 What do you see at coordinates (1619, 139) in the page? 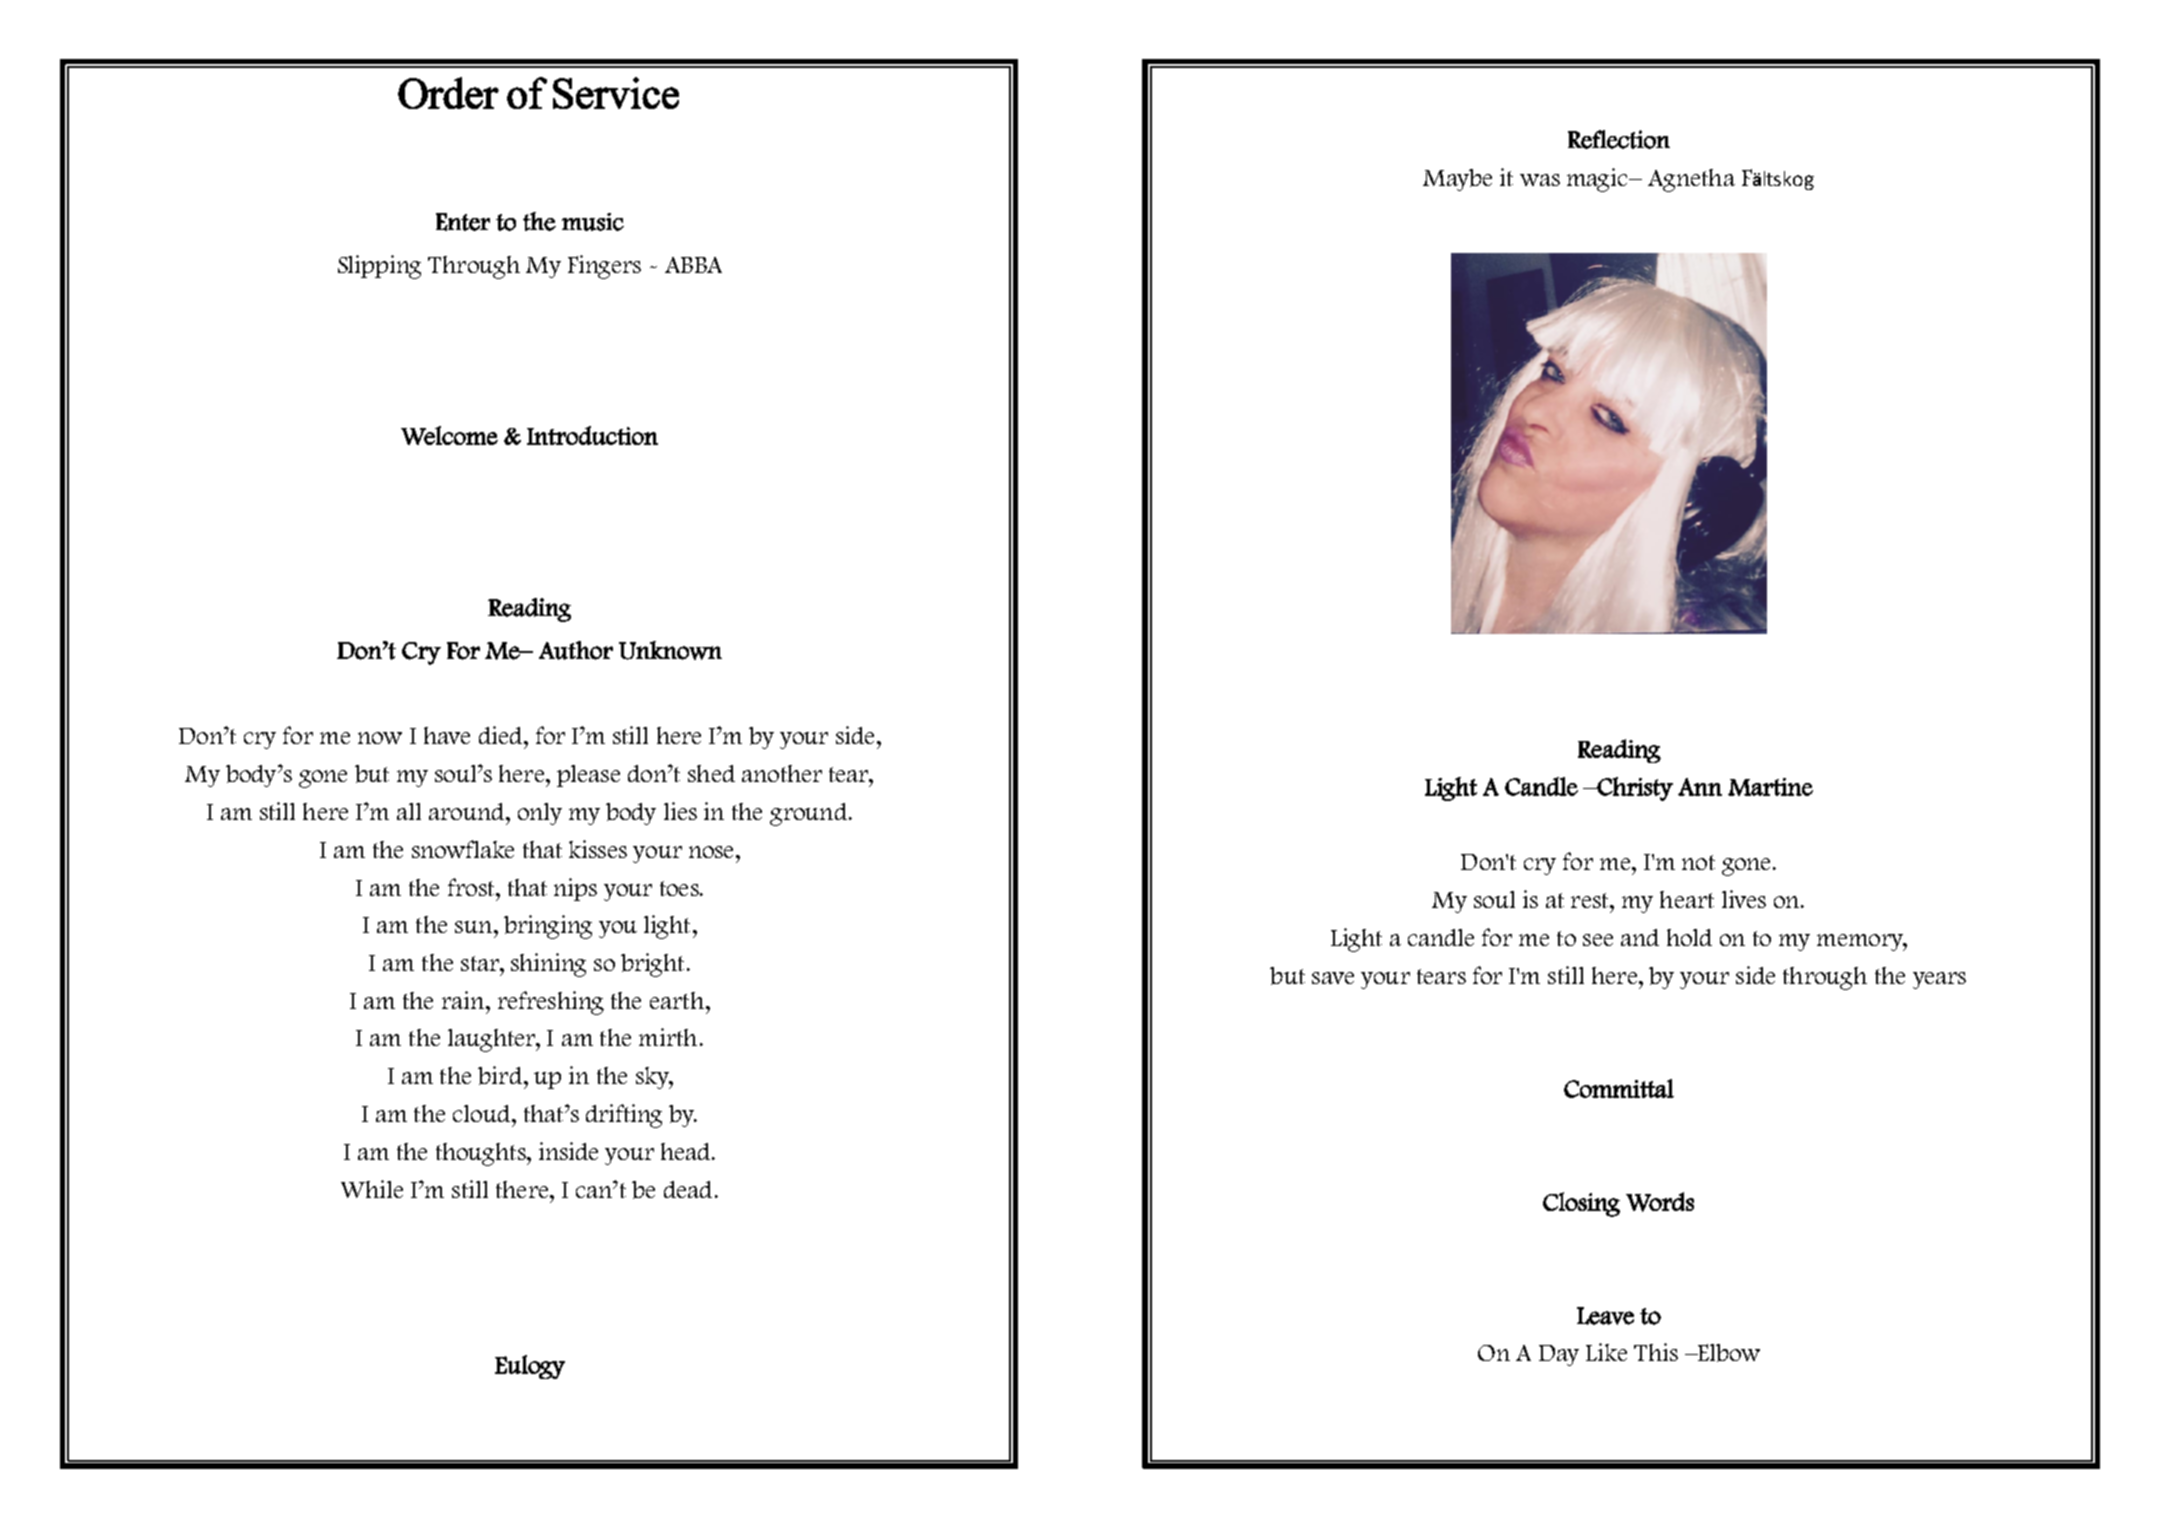
I see `Reflection` at bounding box center [1619, 139].
